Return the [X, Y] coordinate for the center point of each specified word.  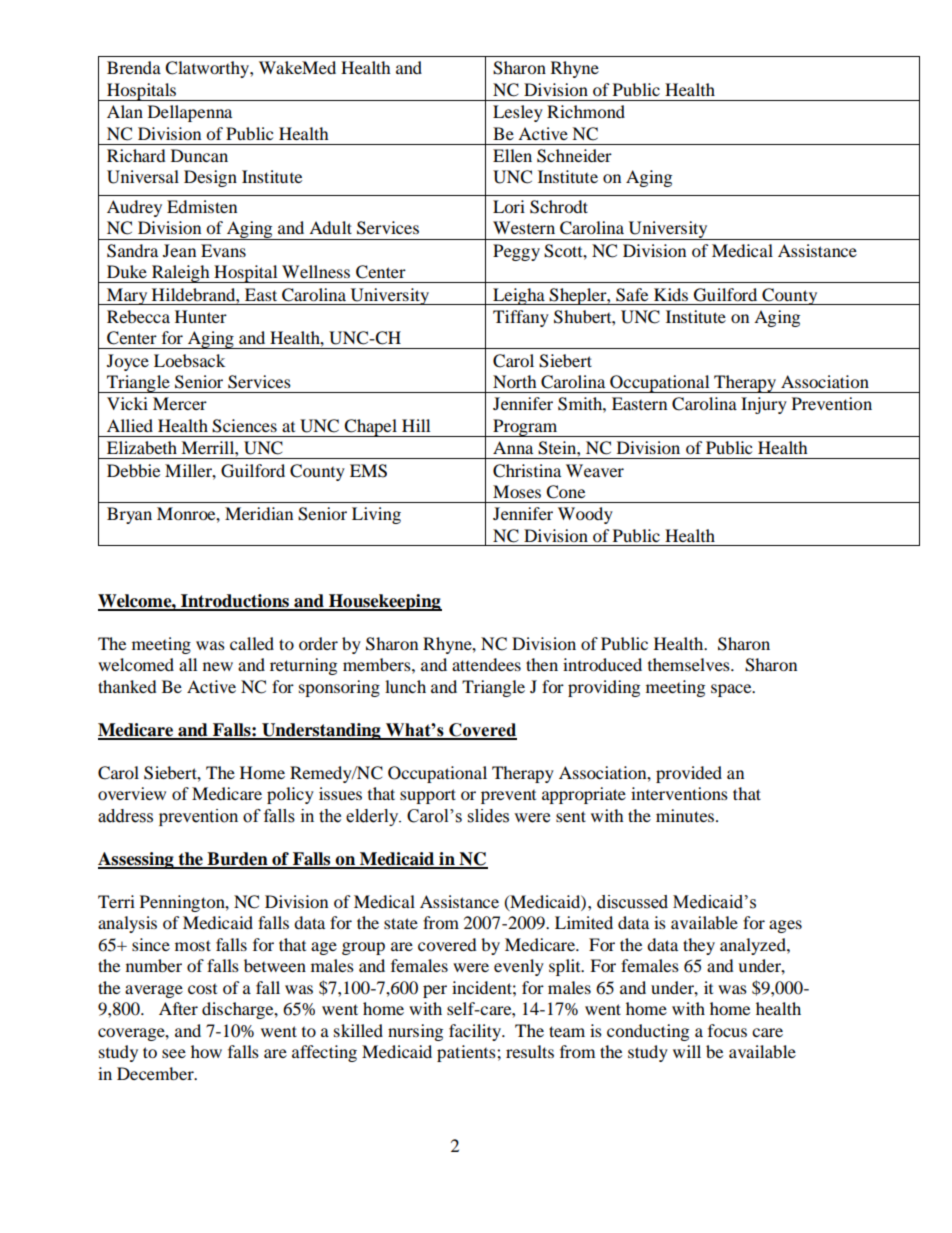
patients [467, 1053]
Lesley [518, 113]
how [206, 1051]
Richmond [586, 111]
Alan [125, 111]
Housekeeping [384, 602]
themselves [690, 664]
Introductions [235, 602]
